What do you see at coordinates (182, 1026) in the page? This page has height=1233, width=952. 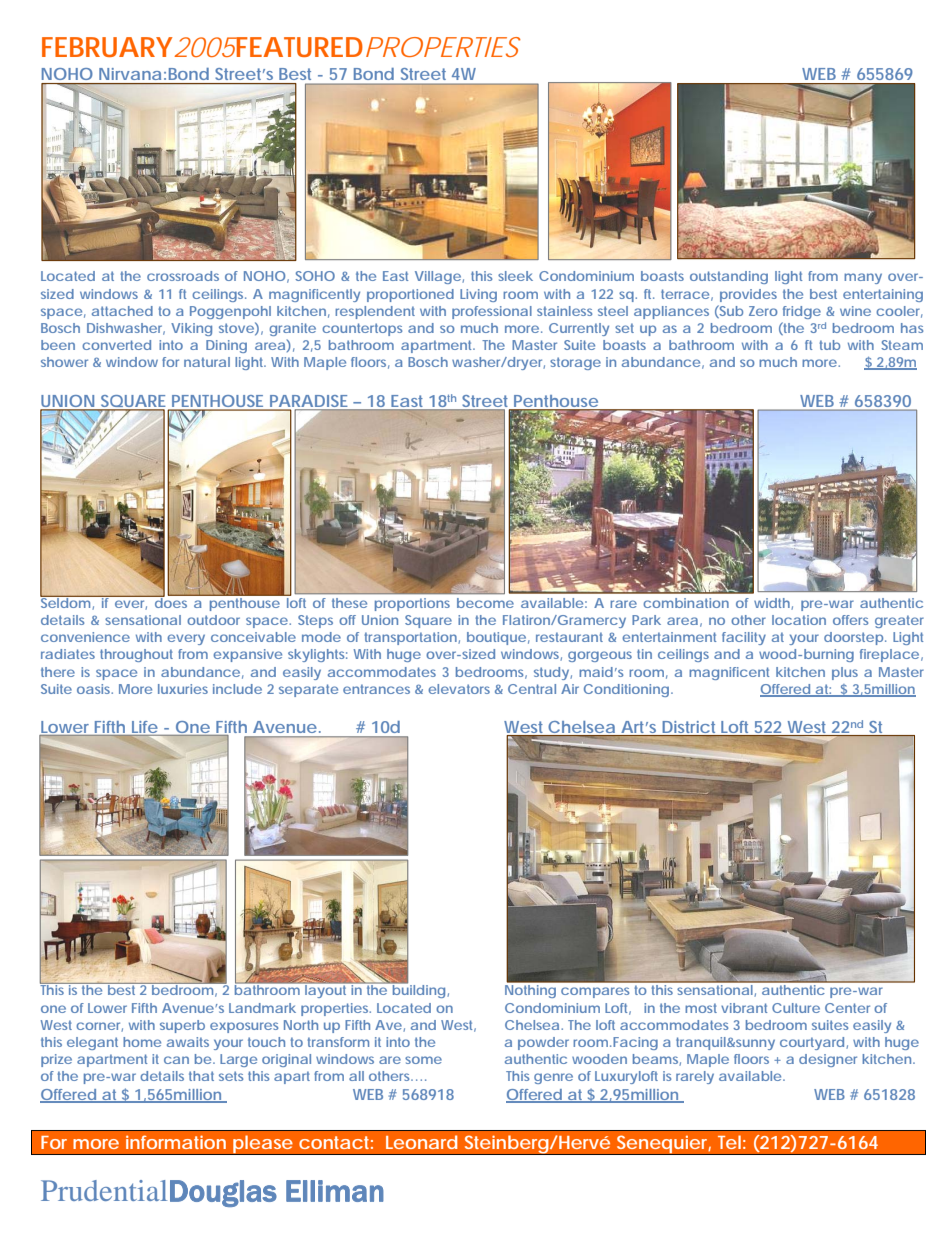 I see `superb` at bounding box center [182, 1026].
